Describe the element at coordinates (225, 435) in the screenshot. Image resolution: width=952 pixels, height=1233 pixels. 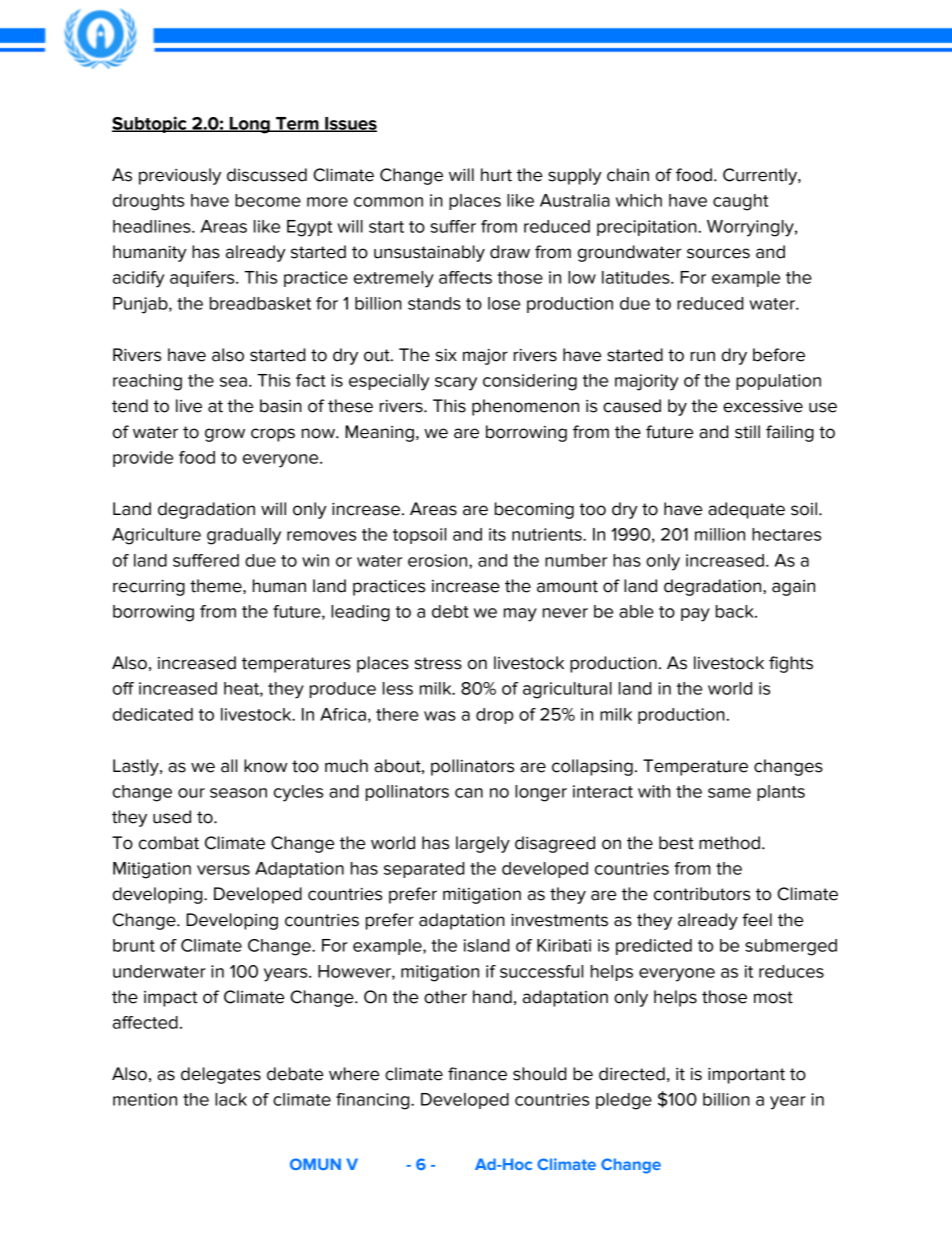
I see `grow` at that location.
